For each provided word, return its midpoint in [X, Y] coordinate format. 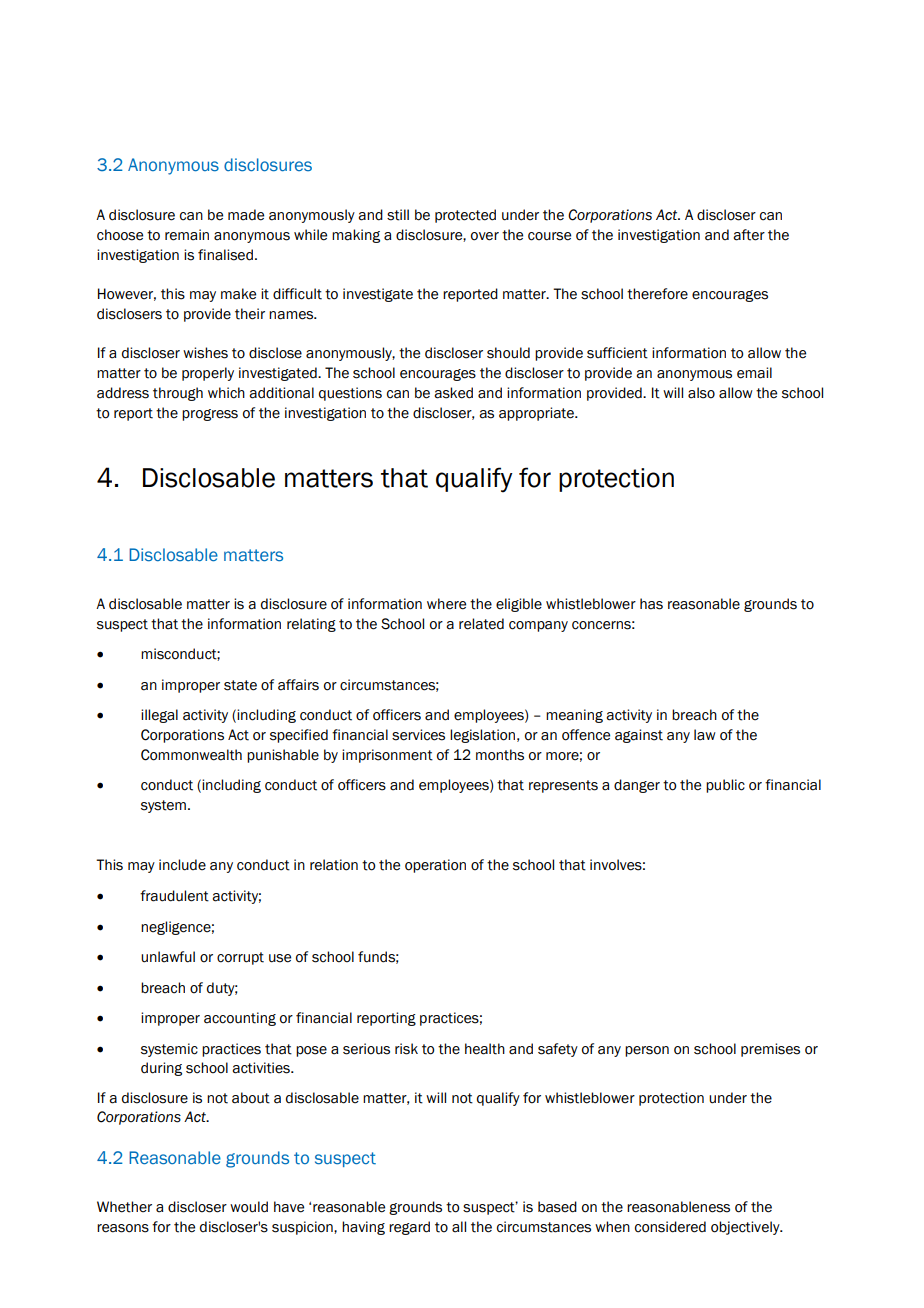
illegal [159, 716]
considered [670, 1227]
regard [409, 1228]
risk [406, 1049]
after [749, 235]
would [249, 1207]
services [418, 735]
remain [187, 235]
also [701, 393]
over [485, 236]
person [647, 1051]
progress [210, 415]
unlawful [168, 957]
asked [453, 393]
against [639, 736]
